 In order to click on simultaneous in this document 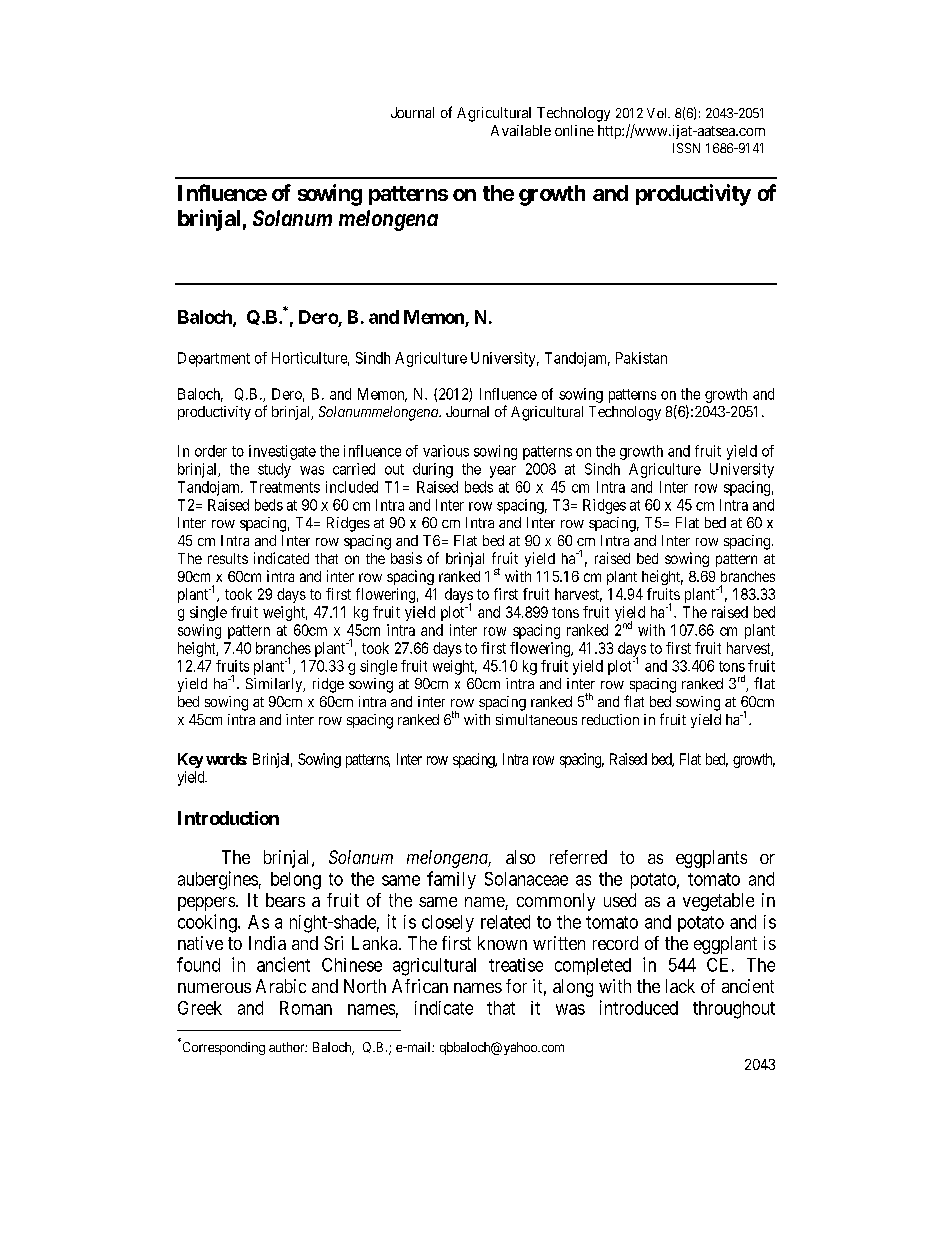, I will do `click(536, 719)`.
